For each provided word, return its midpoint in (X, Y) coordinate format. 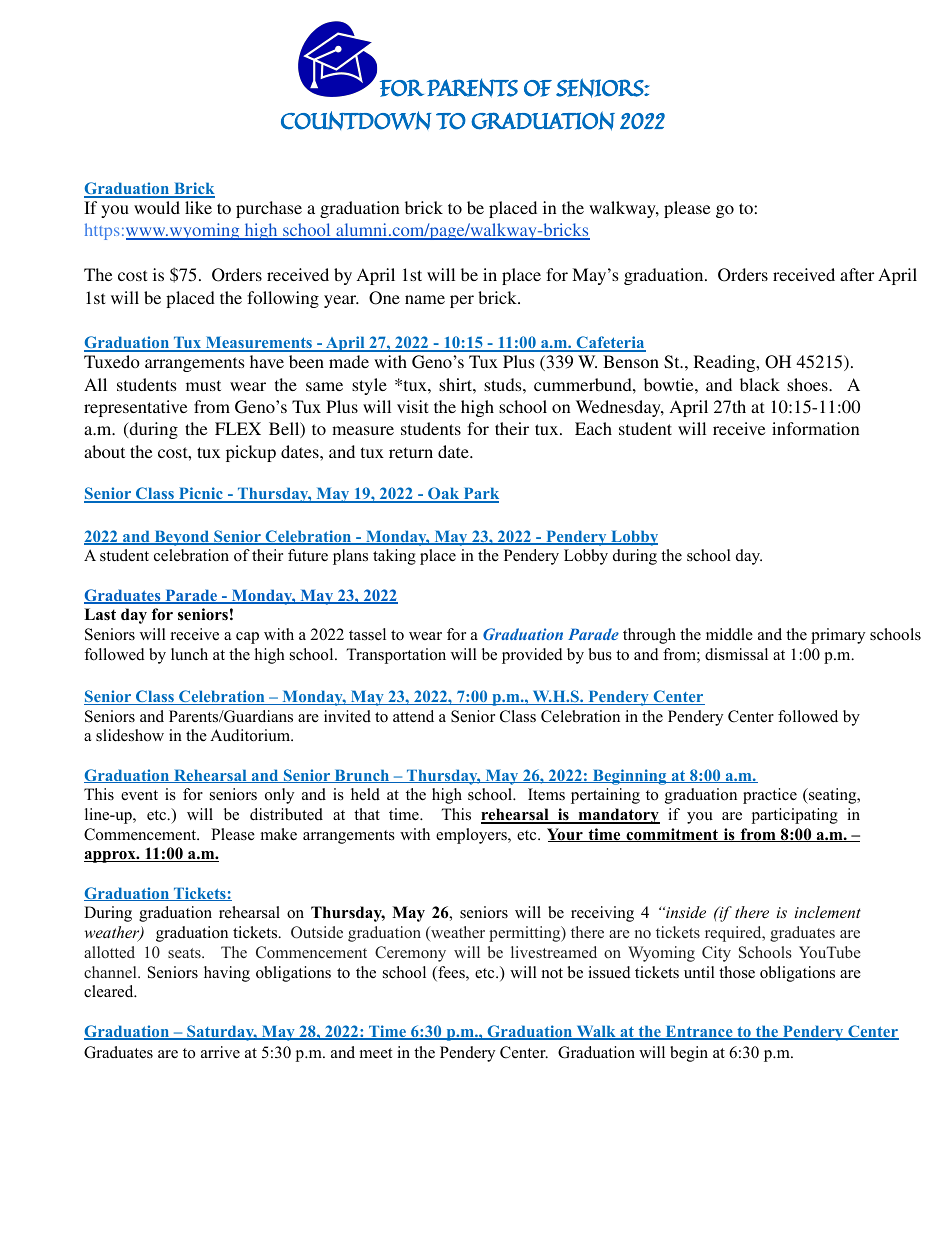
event (139, 795)
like (198, 207)
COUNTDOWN (356, 120)
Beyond (182, 538)
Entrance (699, 1032)
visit (412, 406)
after (857, 274)
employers (472, 836)
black (760, 384)
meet (376, 1053)
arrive (220, 1052)
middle (729, 634)
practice (770, 796)
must (203, 385)
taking (394, 557)
